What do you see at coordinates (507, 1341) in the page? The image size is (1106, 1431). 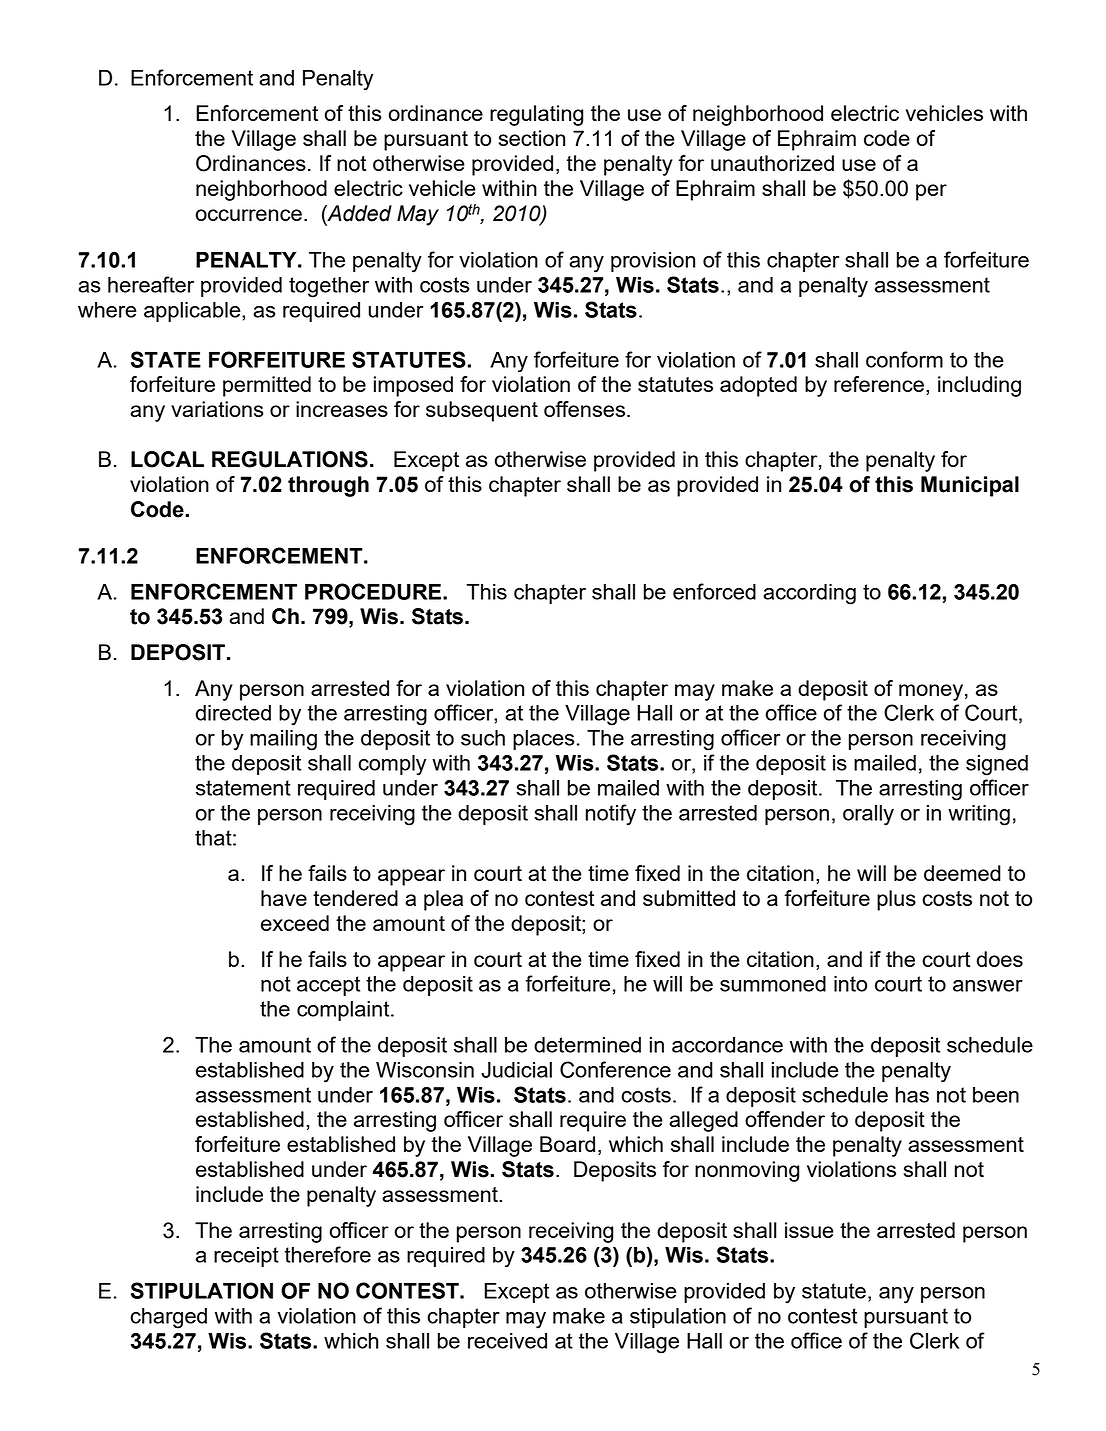 I see `received` at bounding box center [507, 1341].
